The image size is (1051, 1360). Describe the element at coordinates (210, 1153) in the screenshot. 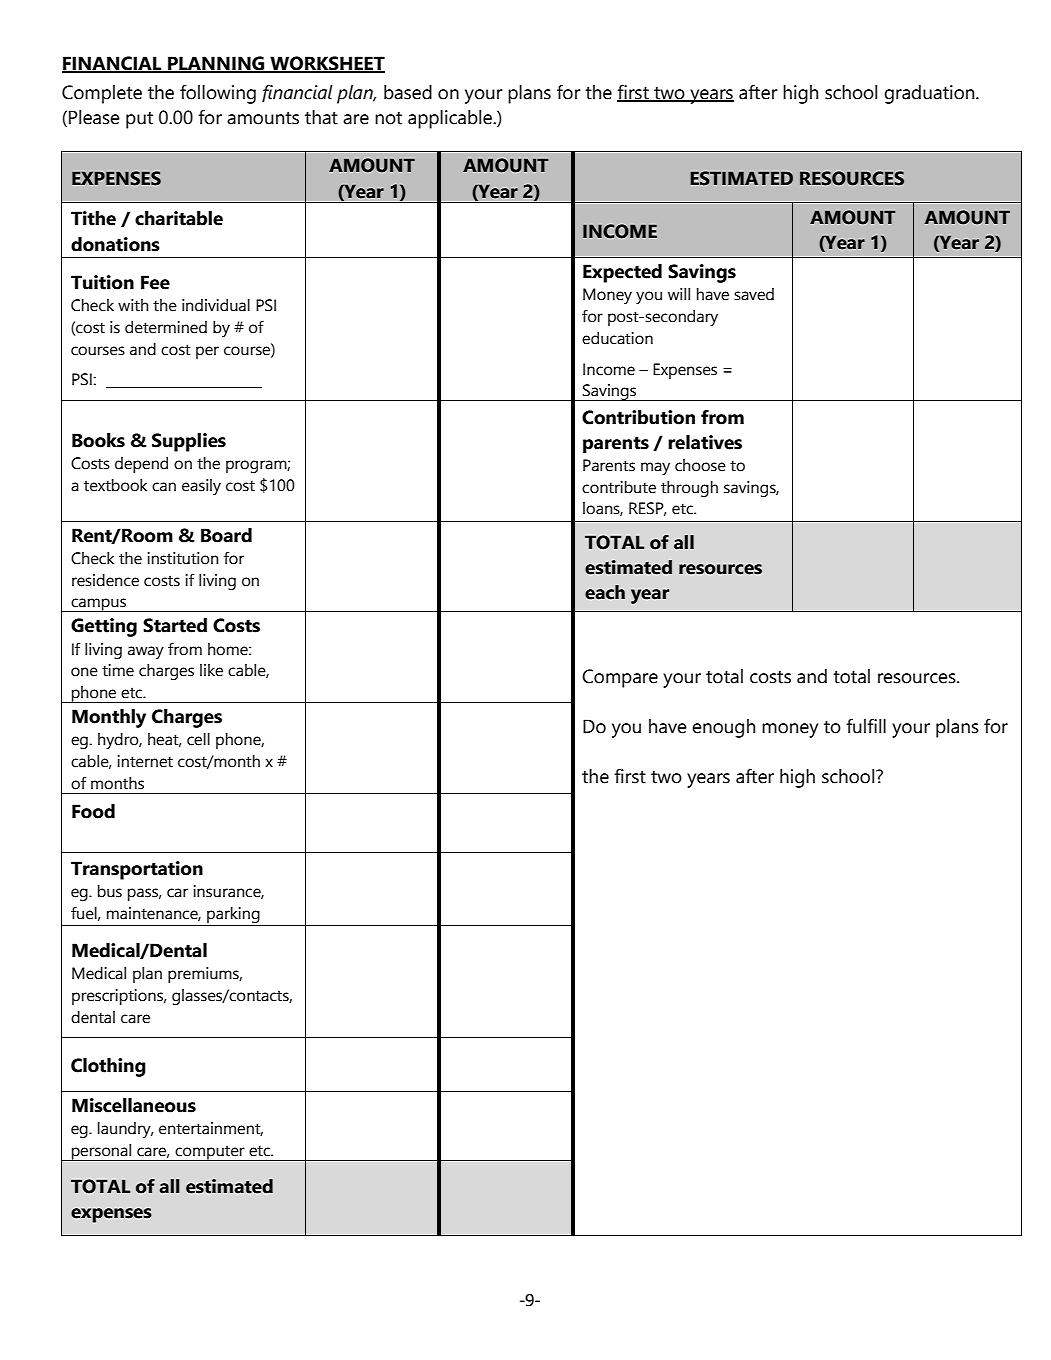

I see `computer` at that location.
